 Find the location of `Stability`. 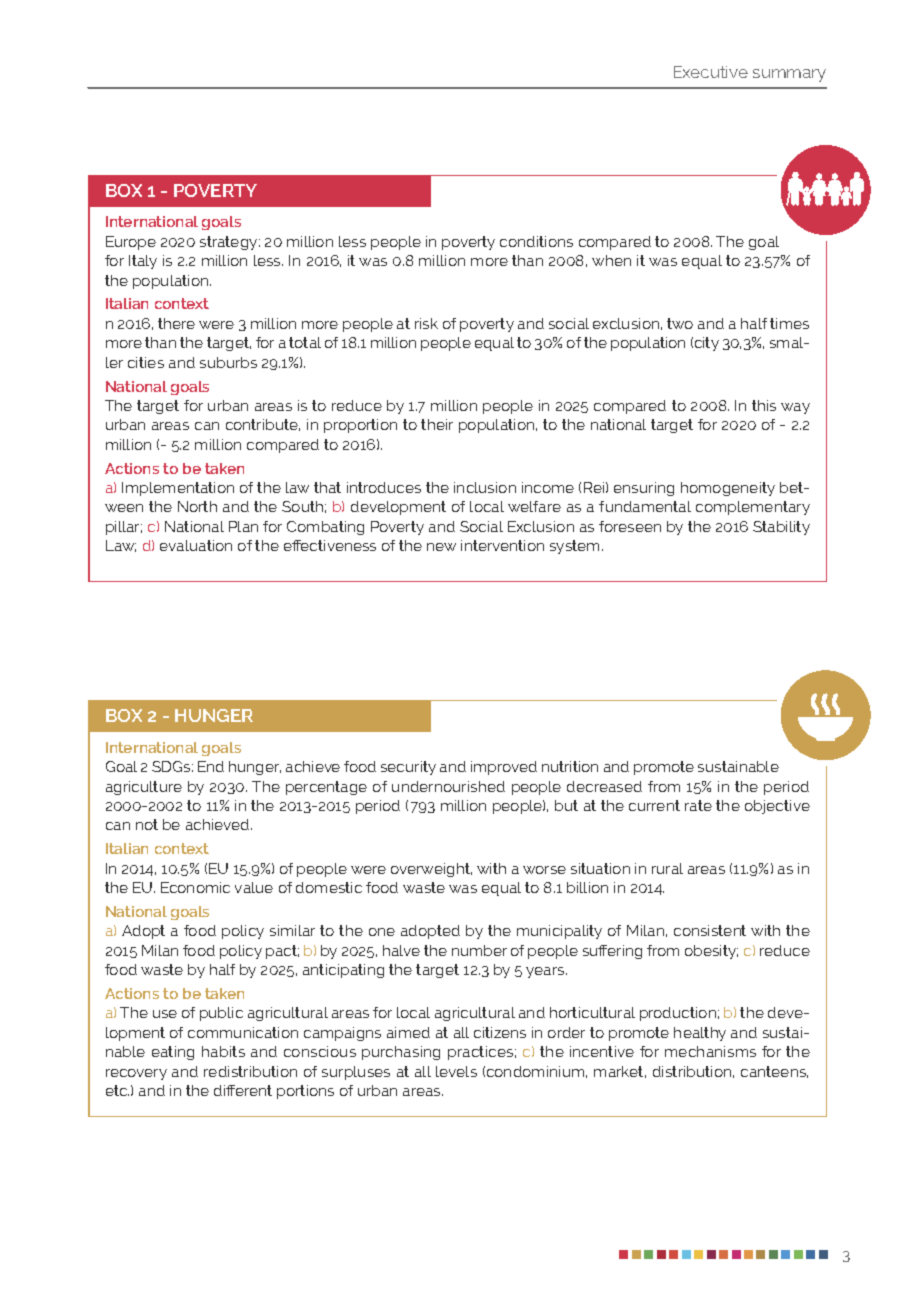

Stability is located at coordinates (781, 528).
